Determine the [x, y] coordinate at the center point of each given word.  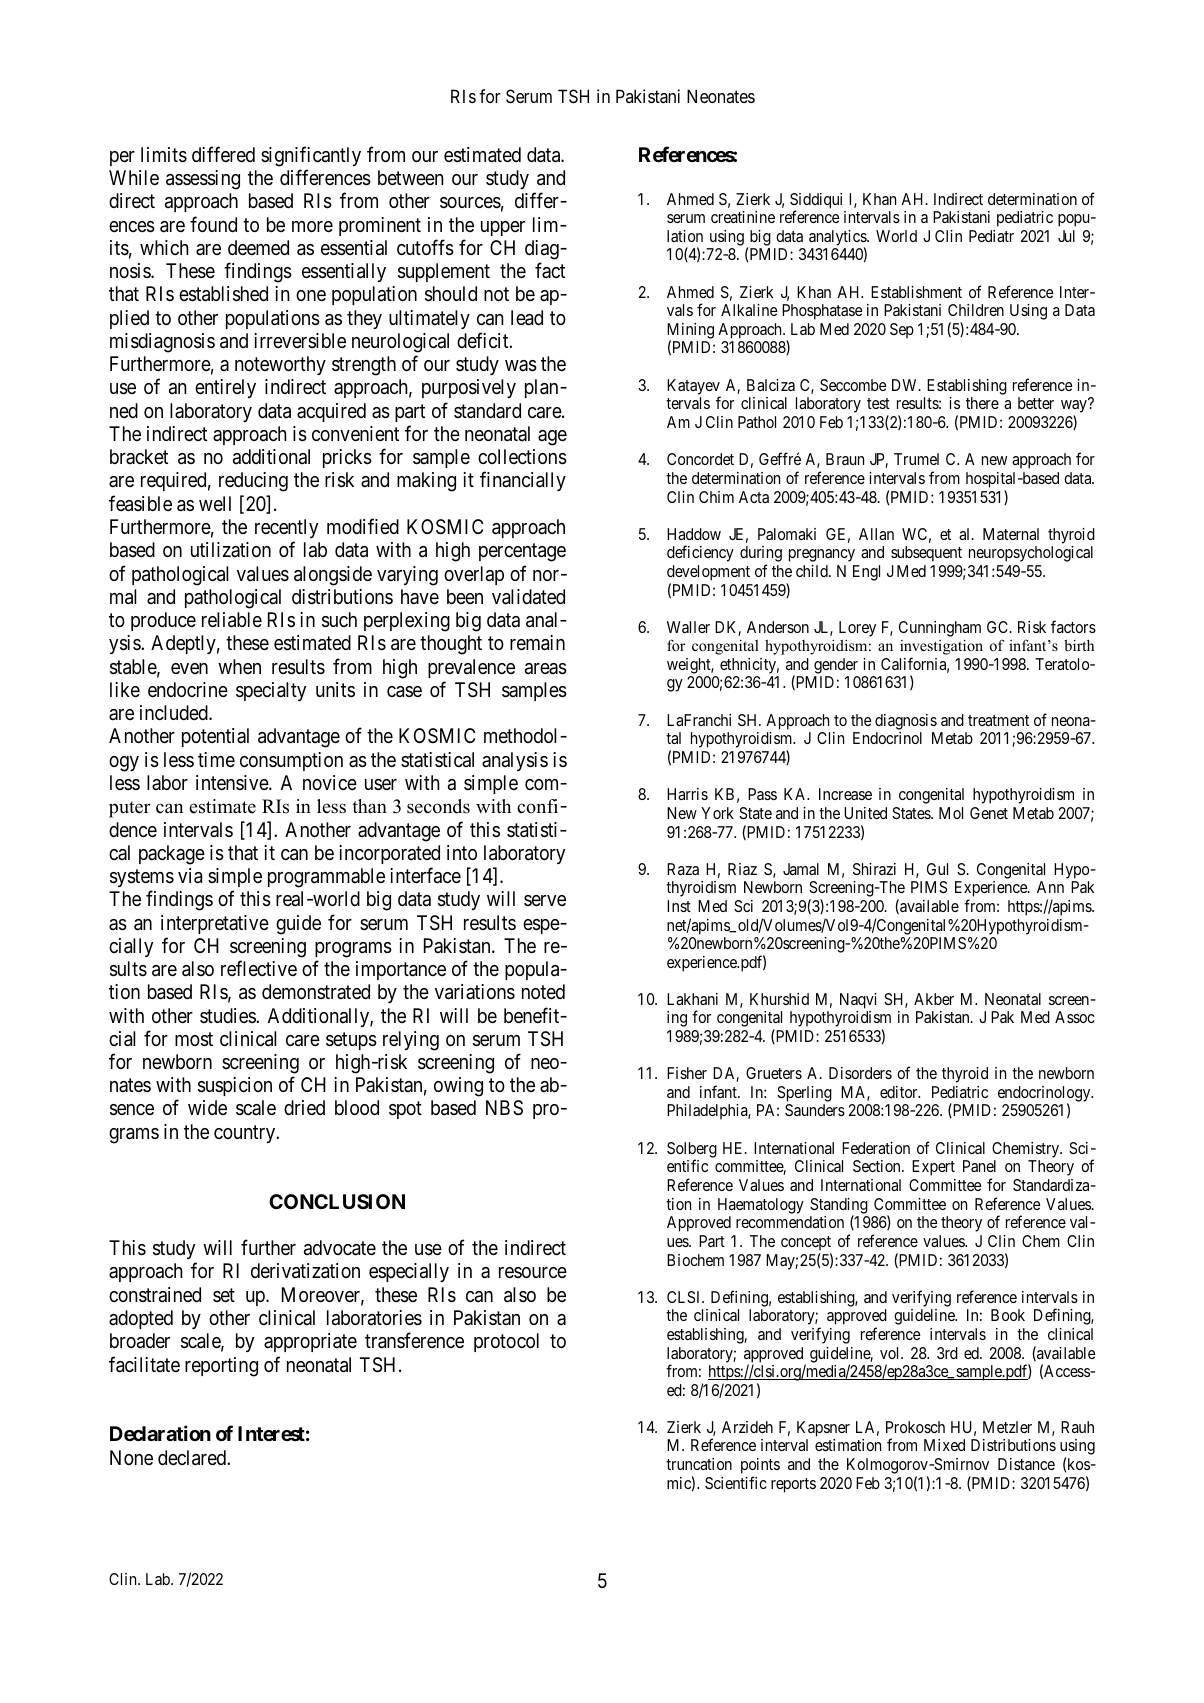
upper [503, 228]
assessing [203, 180]
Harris [687, 794]
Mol [951, 813]
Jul [1066, 236]
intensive [233, 782]
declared [193, 1458]
